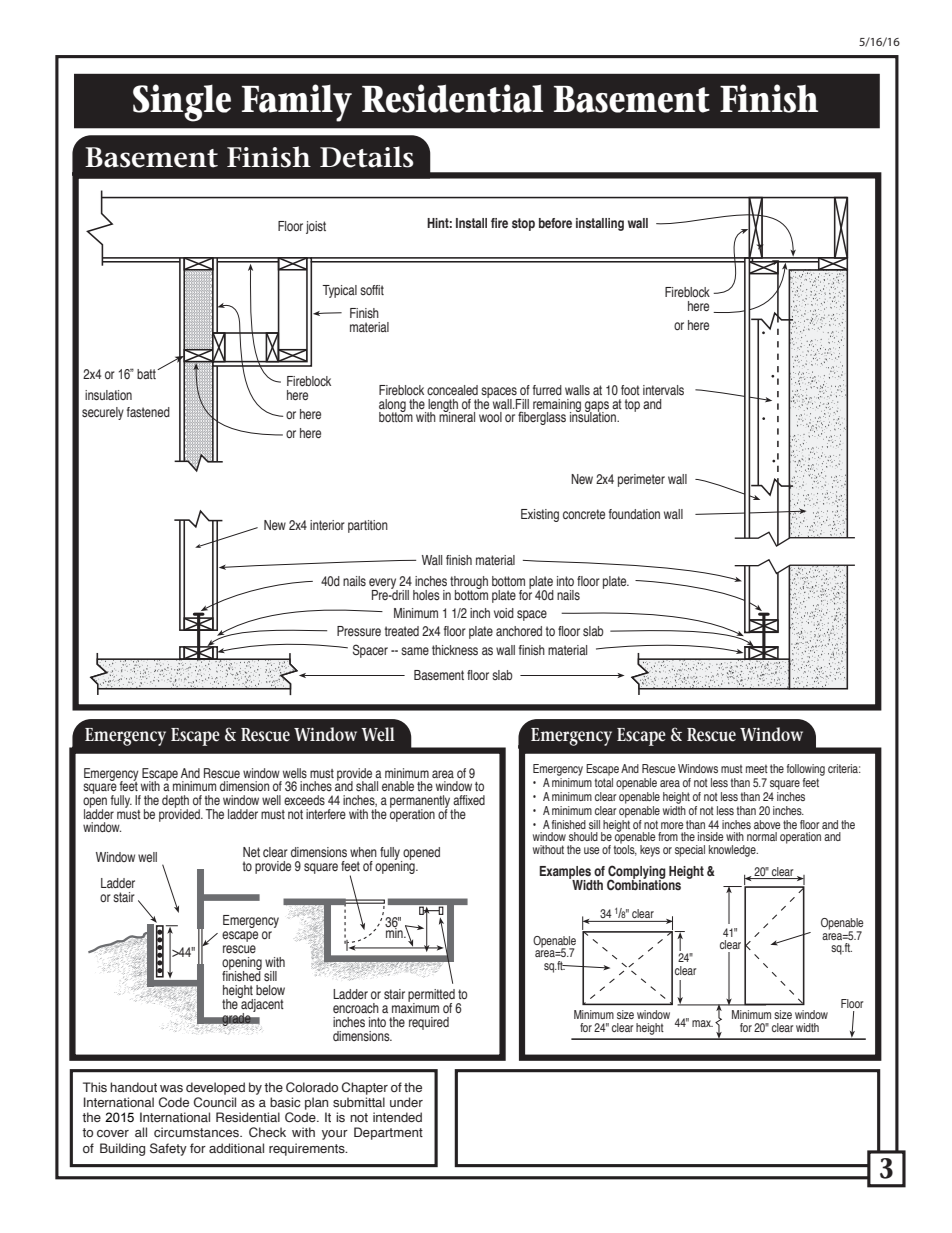  Describe the element at coordinates (175, 802) in the page. I see `depth` at that location.
